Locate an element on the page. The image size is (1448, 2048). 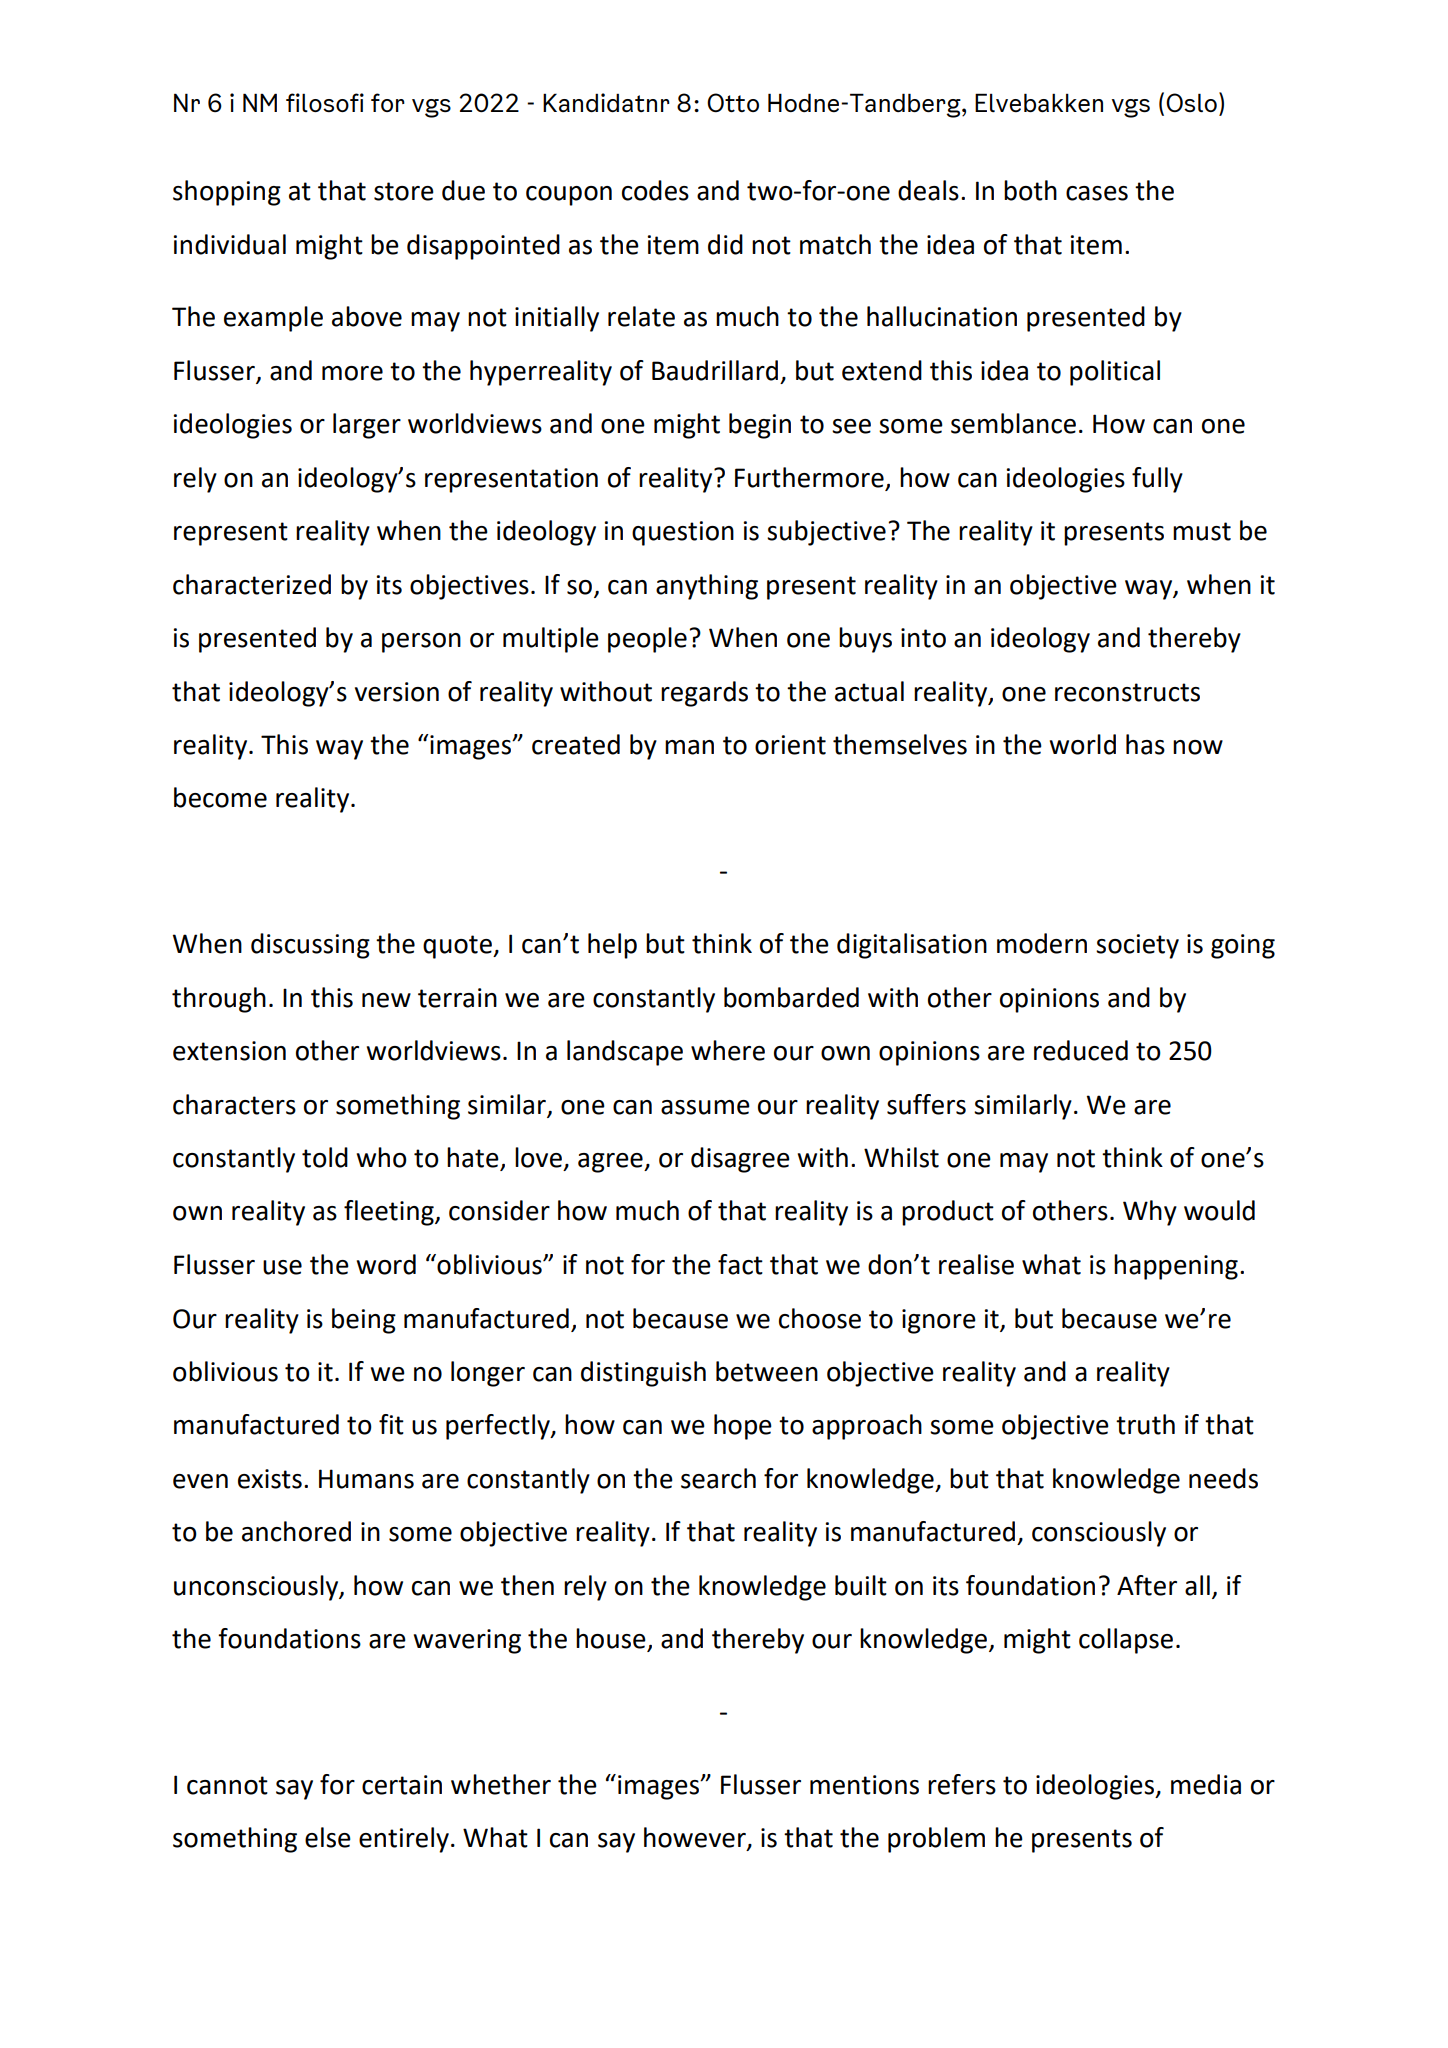
being is located at coordinates (364, 1321).
